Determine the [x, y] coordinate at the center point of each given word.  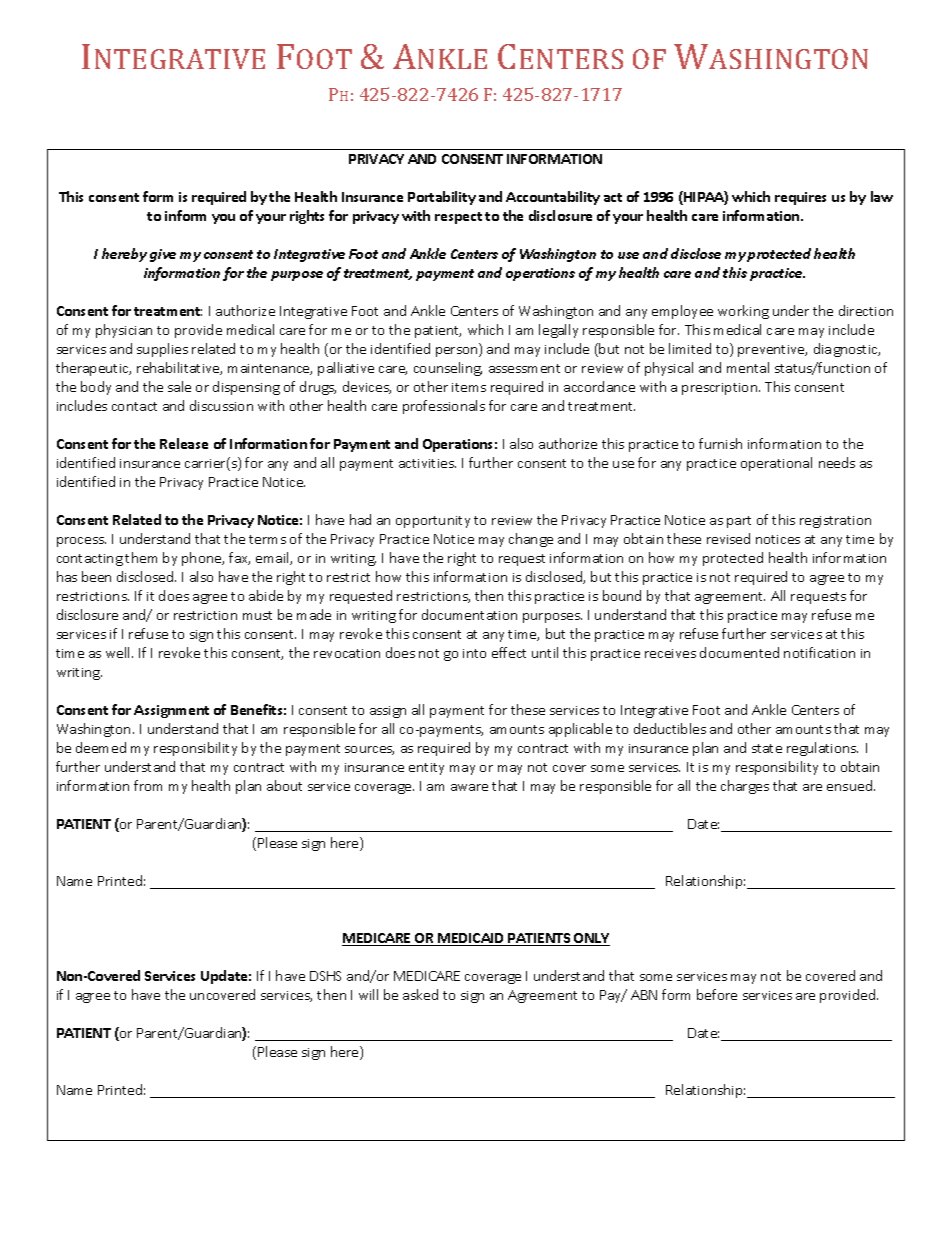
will [368, 994]
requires [800, 198]
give [163, 255]
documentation [469, 614]
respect [458, 218]
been [96, 576]
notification [819, 652]
